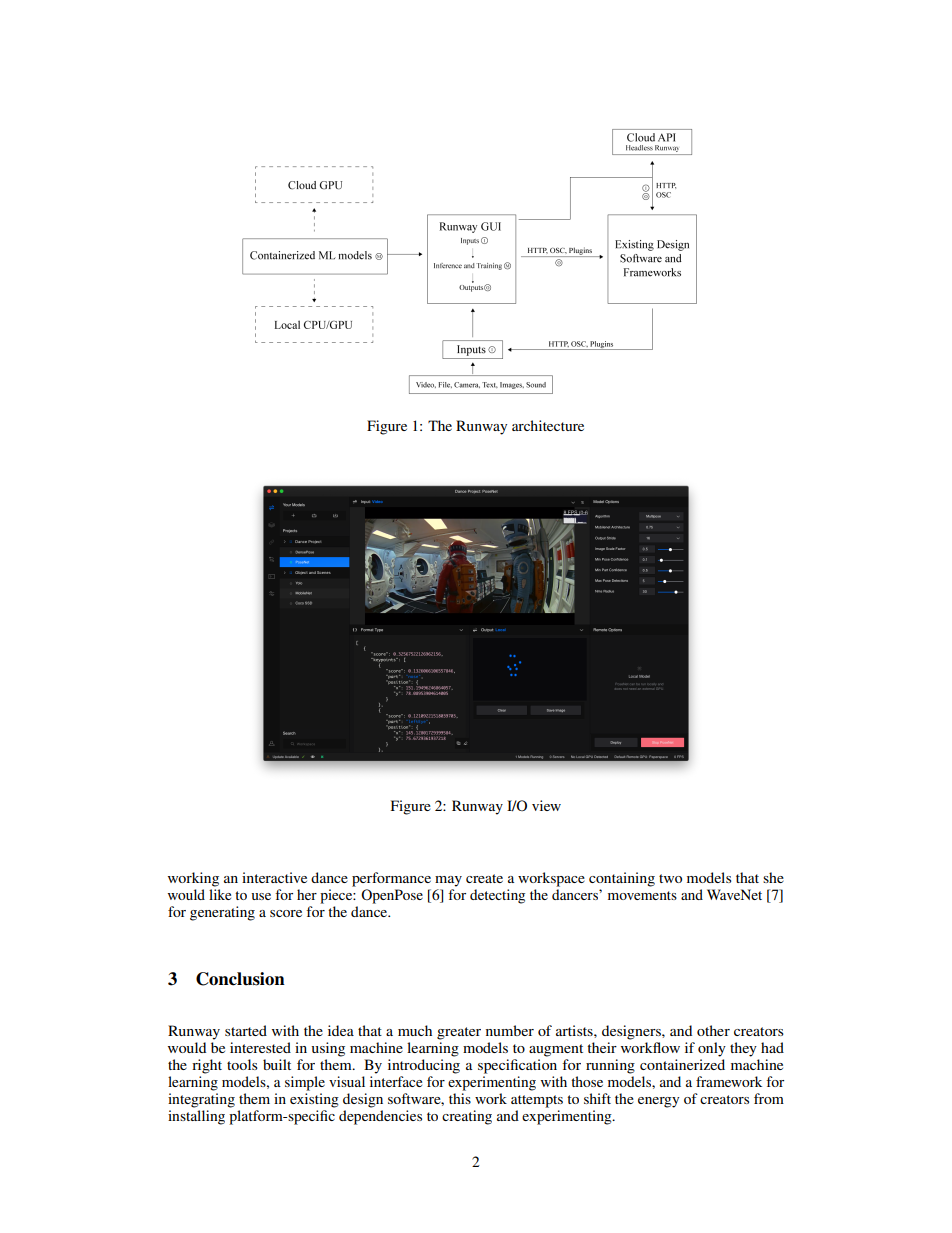 The image size is (952, 1233). What do you see at coordinates (305, 1083) in the screenshot?
I see `simple` at bounding box center [305, 1083].
